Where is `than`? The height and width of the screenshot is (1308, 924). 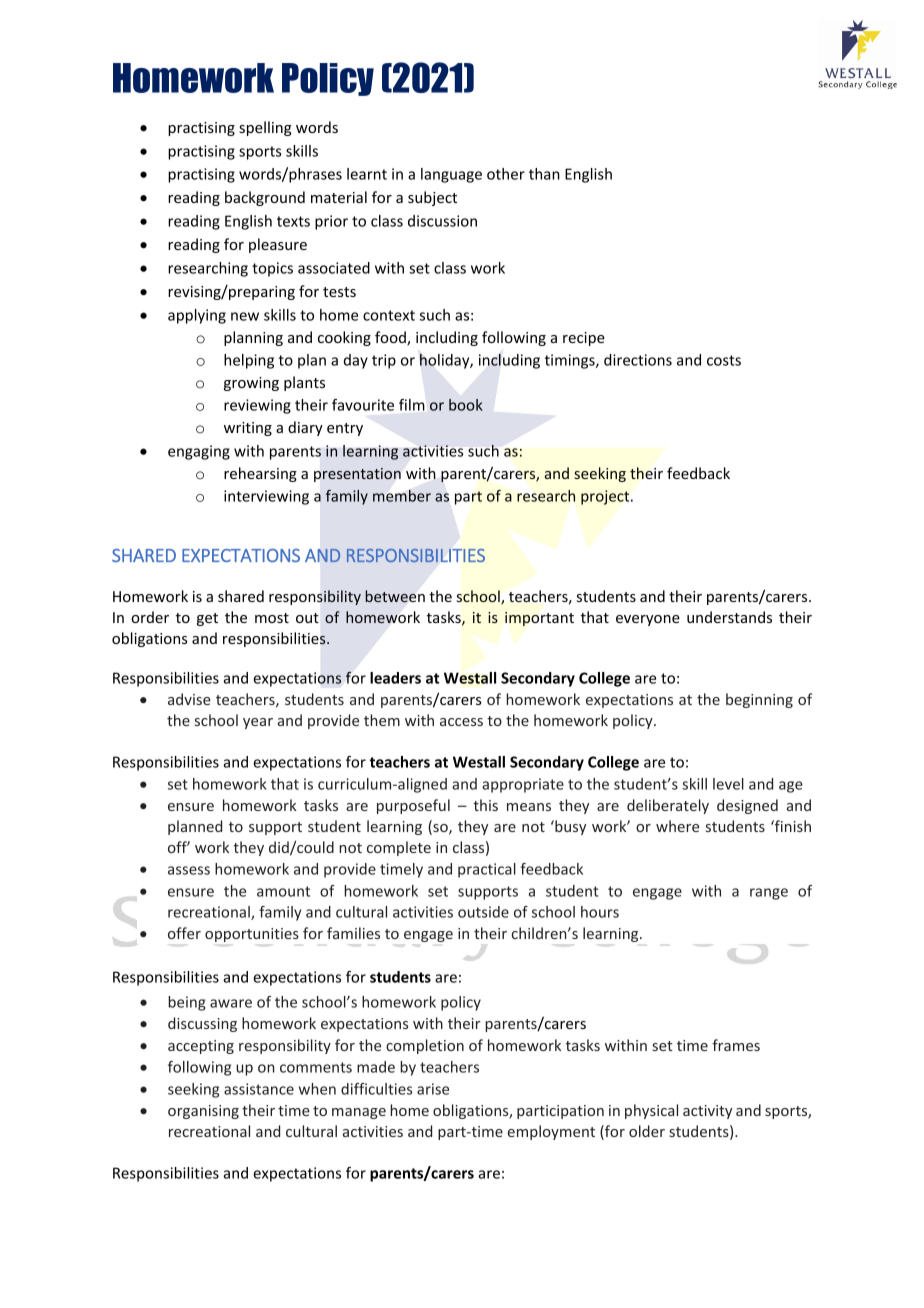
than is located at coordinates (544, 174).
